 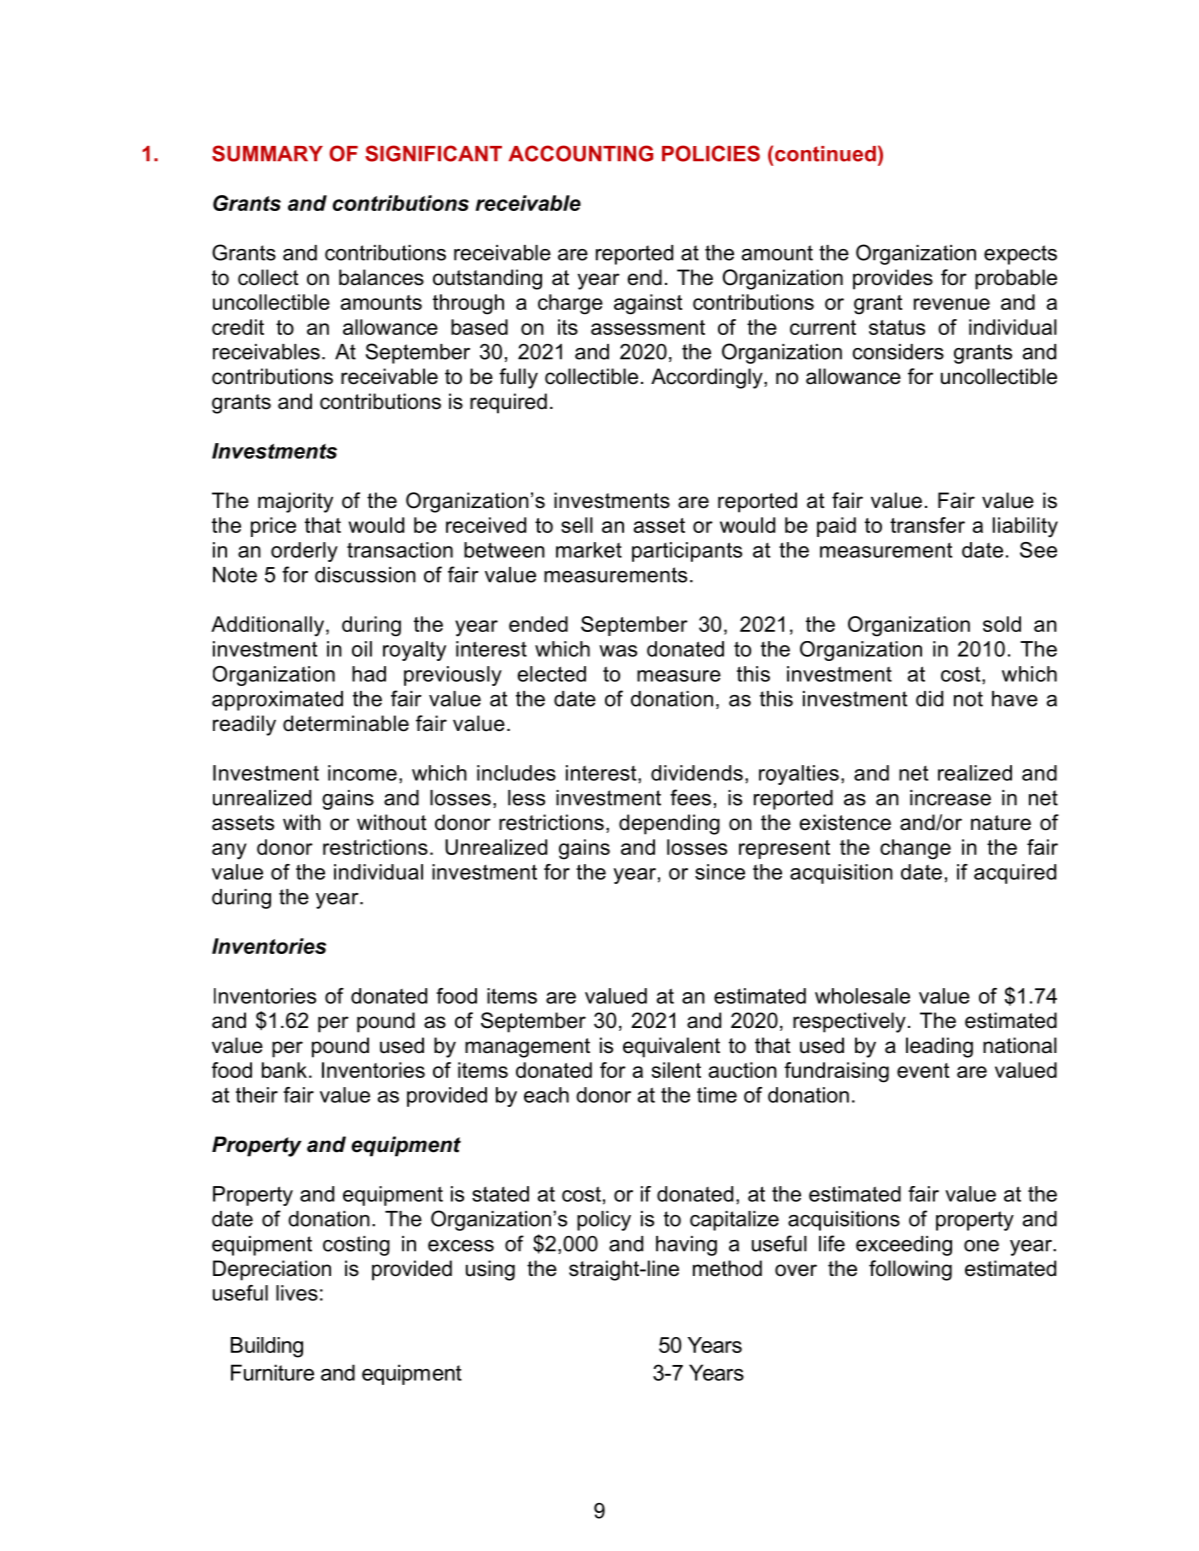 I want to click on expects, so click(x=1020, y=255).
